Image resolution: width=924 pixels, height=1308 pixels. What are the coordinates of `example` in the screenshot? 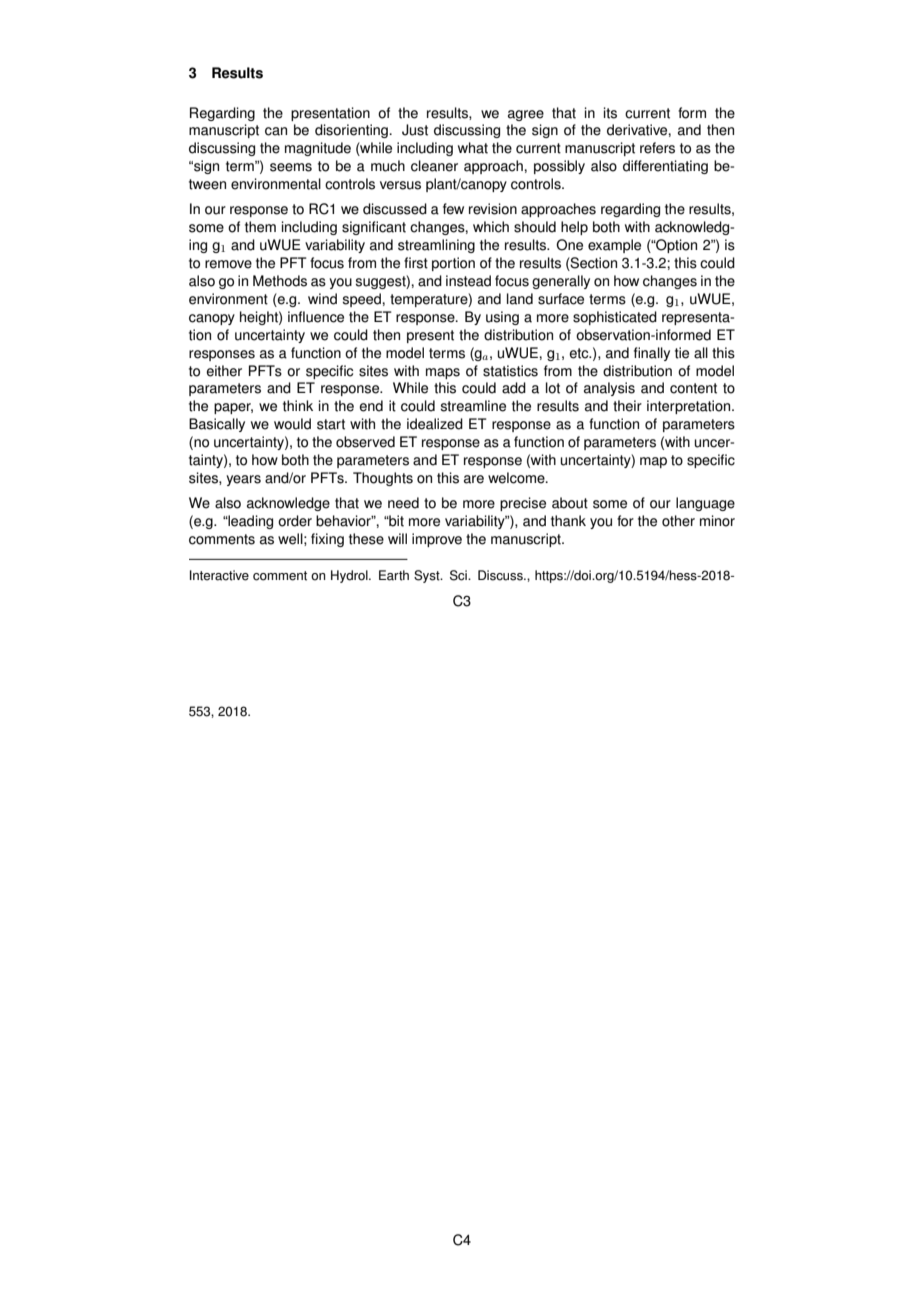 It's located at (614, 246).
